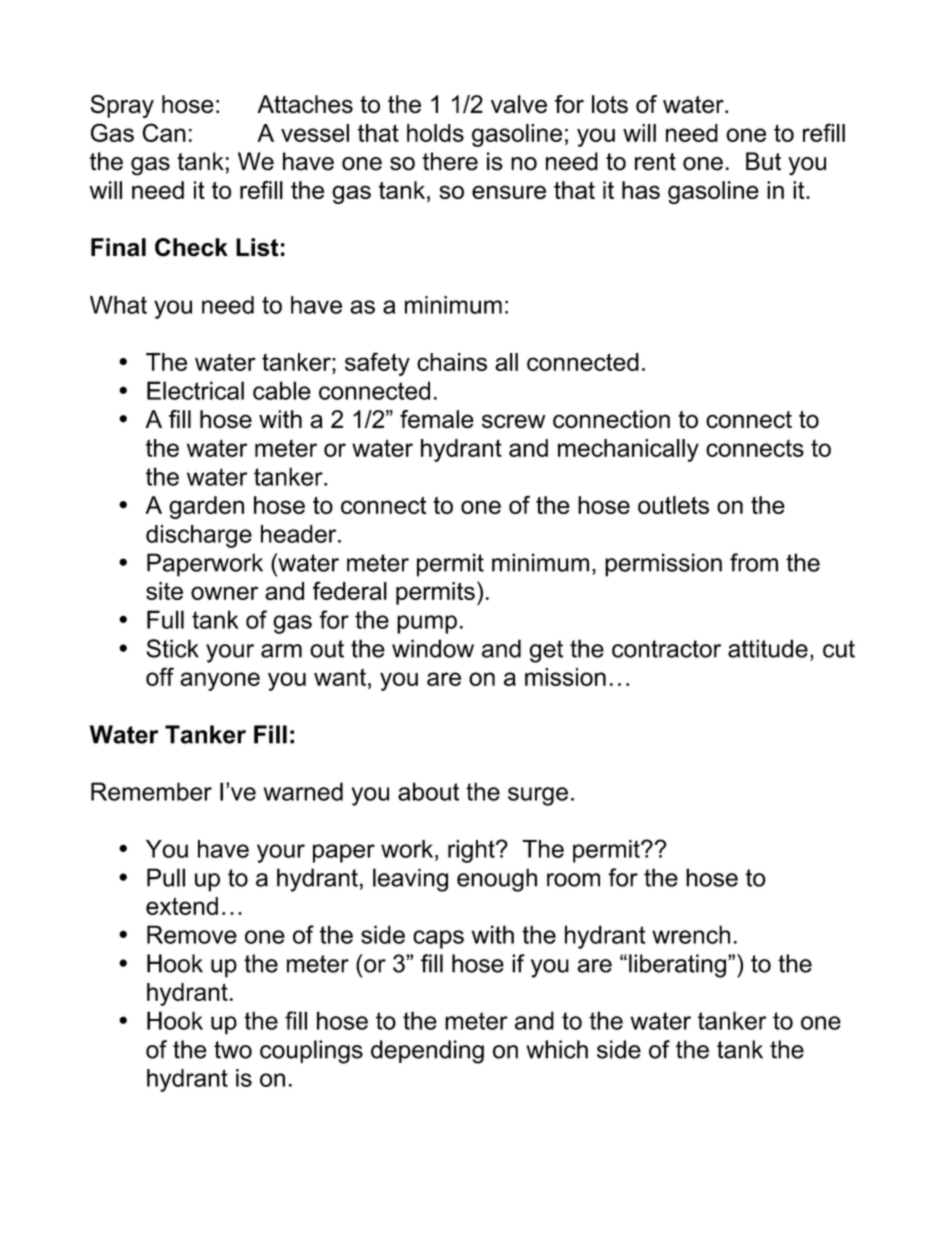  Describe the element at coordinates (628, 450) in the page. I see `mechanically` at that location.
